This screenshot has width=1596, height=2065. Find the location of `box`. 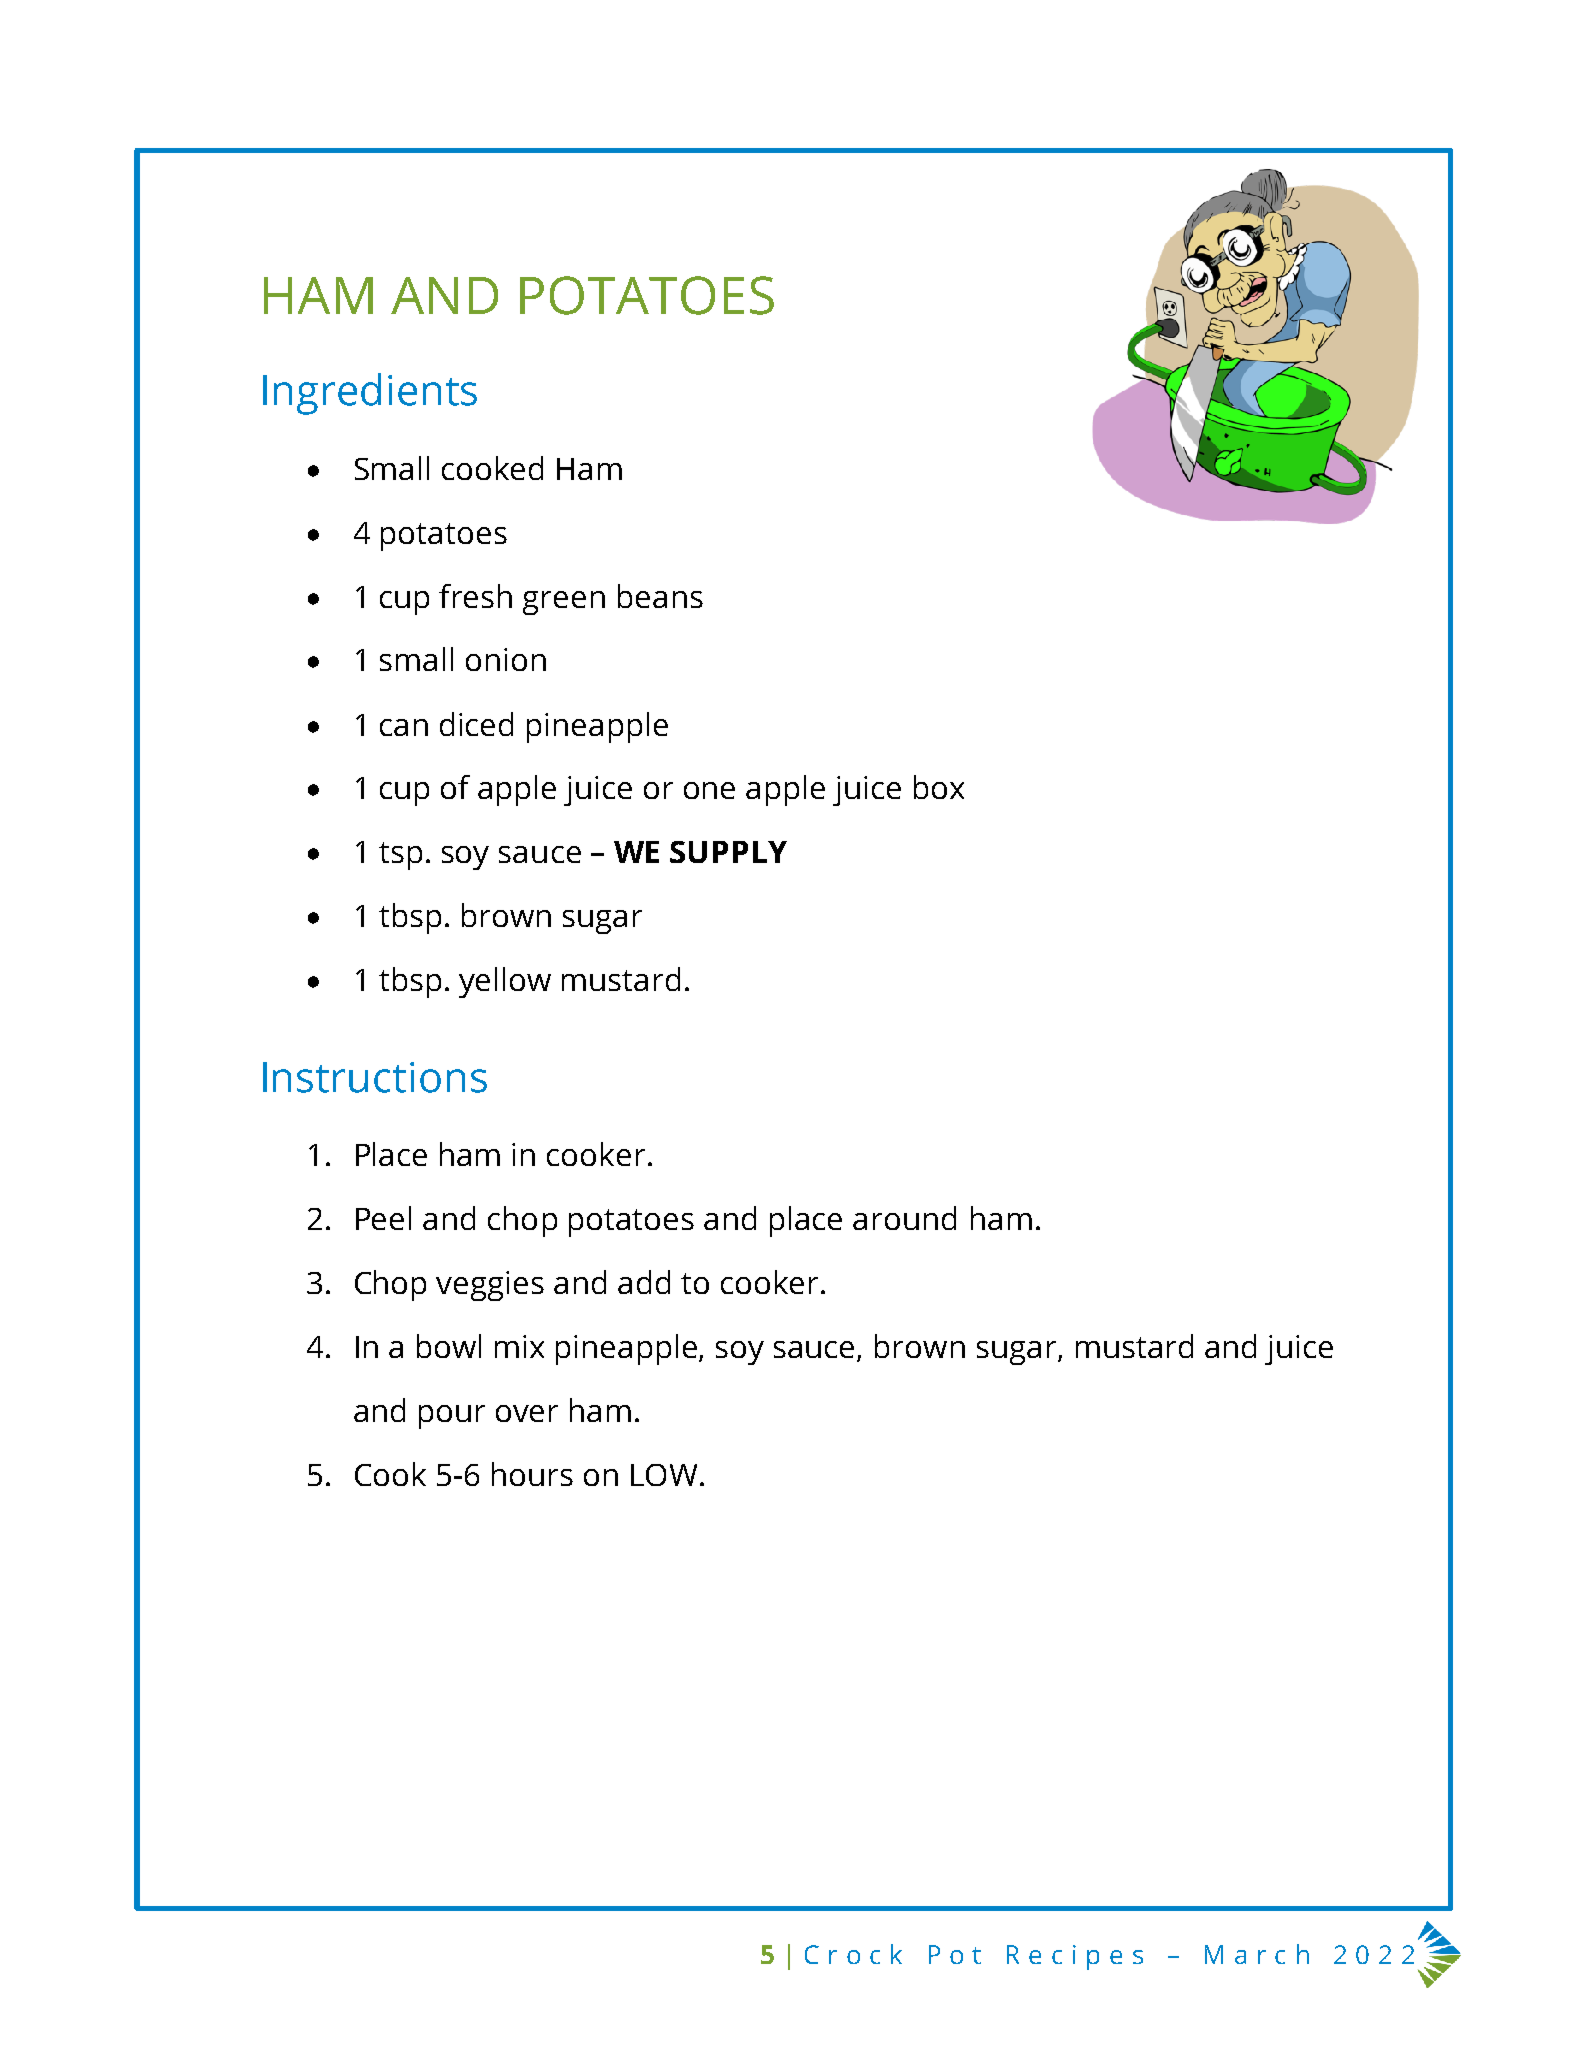

box is located at coordinates (939, 787).
